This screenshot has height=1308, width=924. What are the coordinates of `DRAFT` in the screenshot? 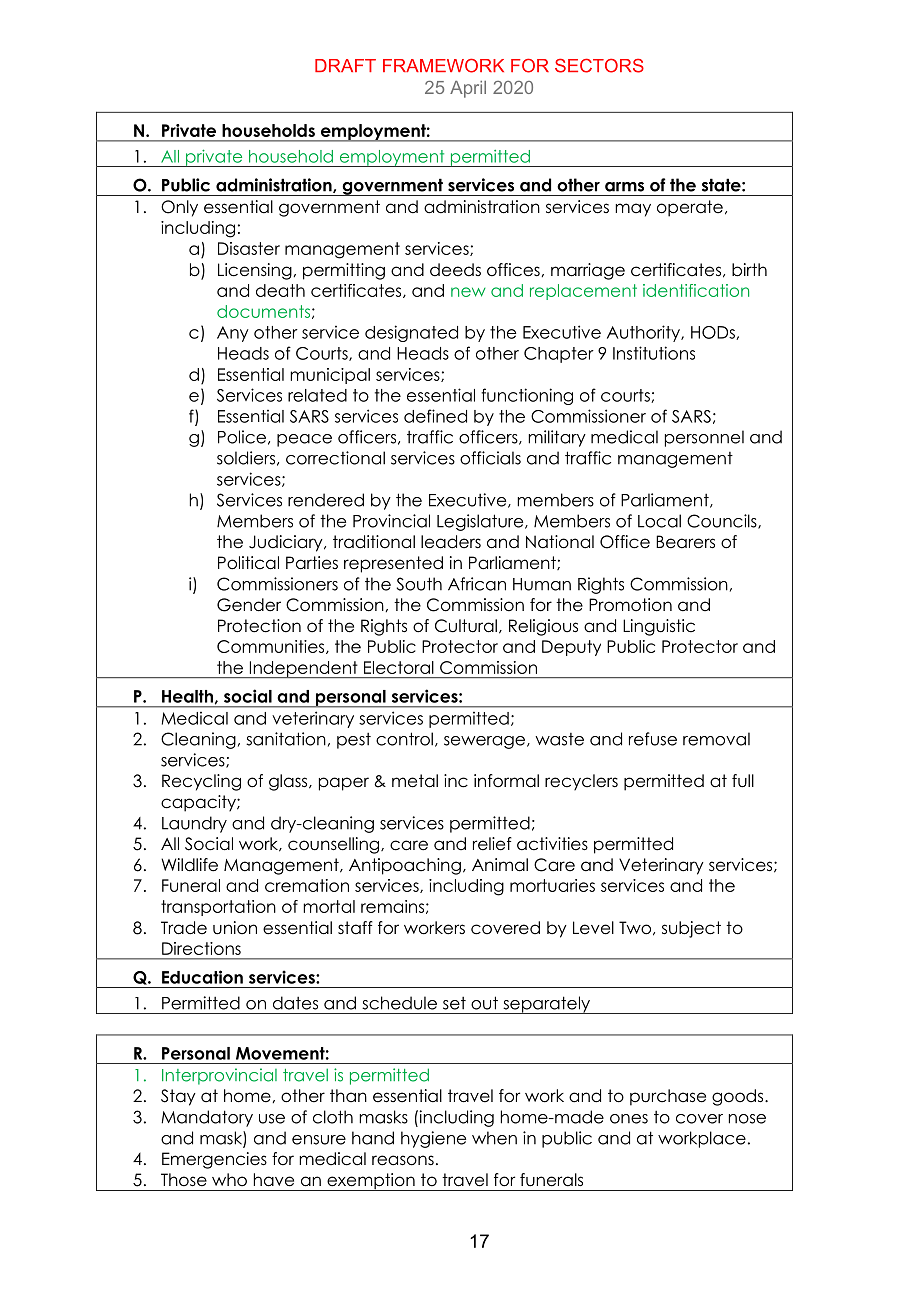 It's located at (345, 65).
